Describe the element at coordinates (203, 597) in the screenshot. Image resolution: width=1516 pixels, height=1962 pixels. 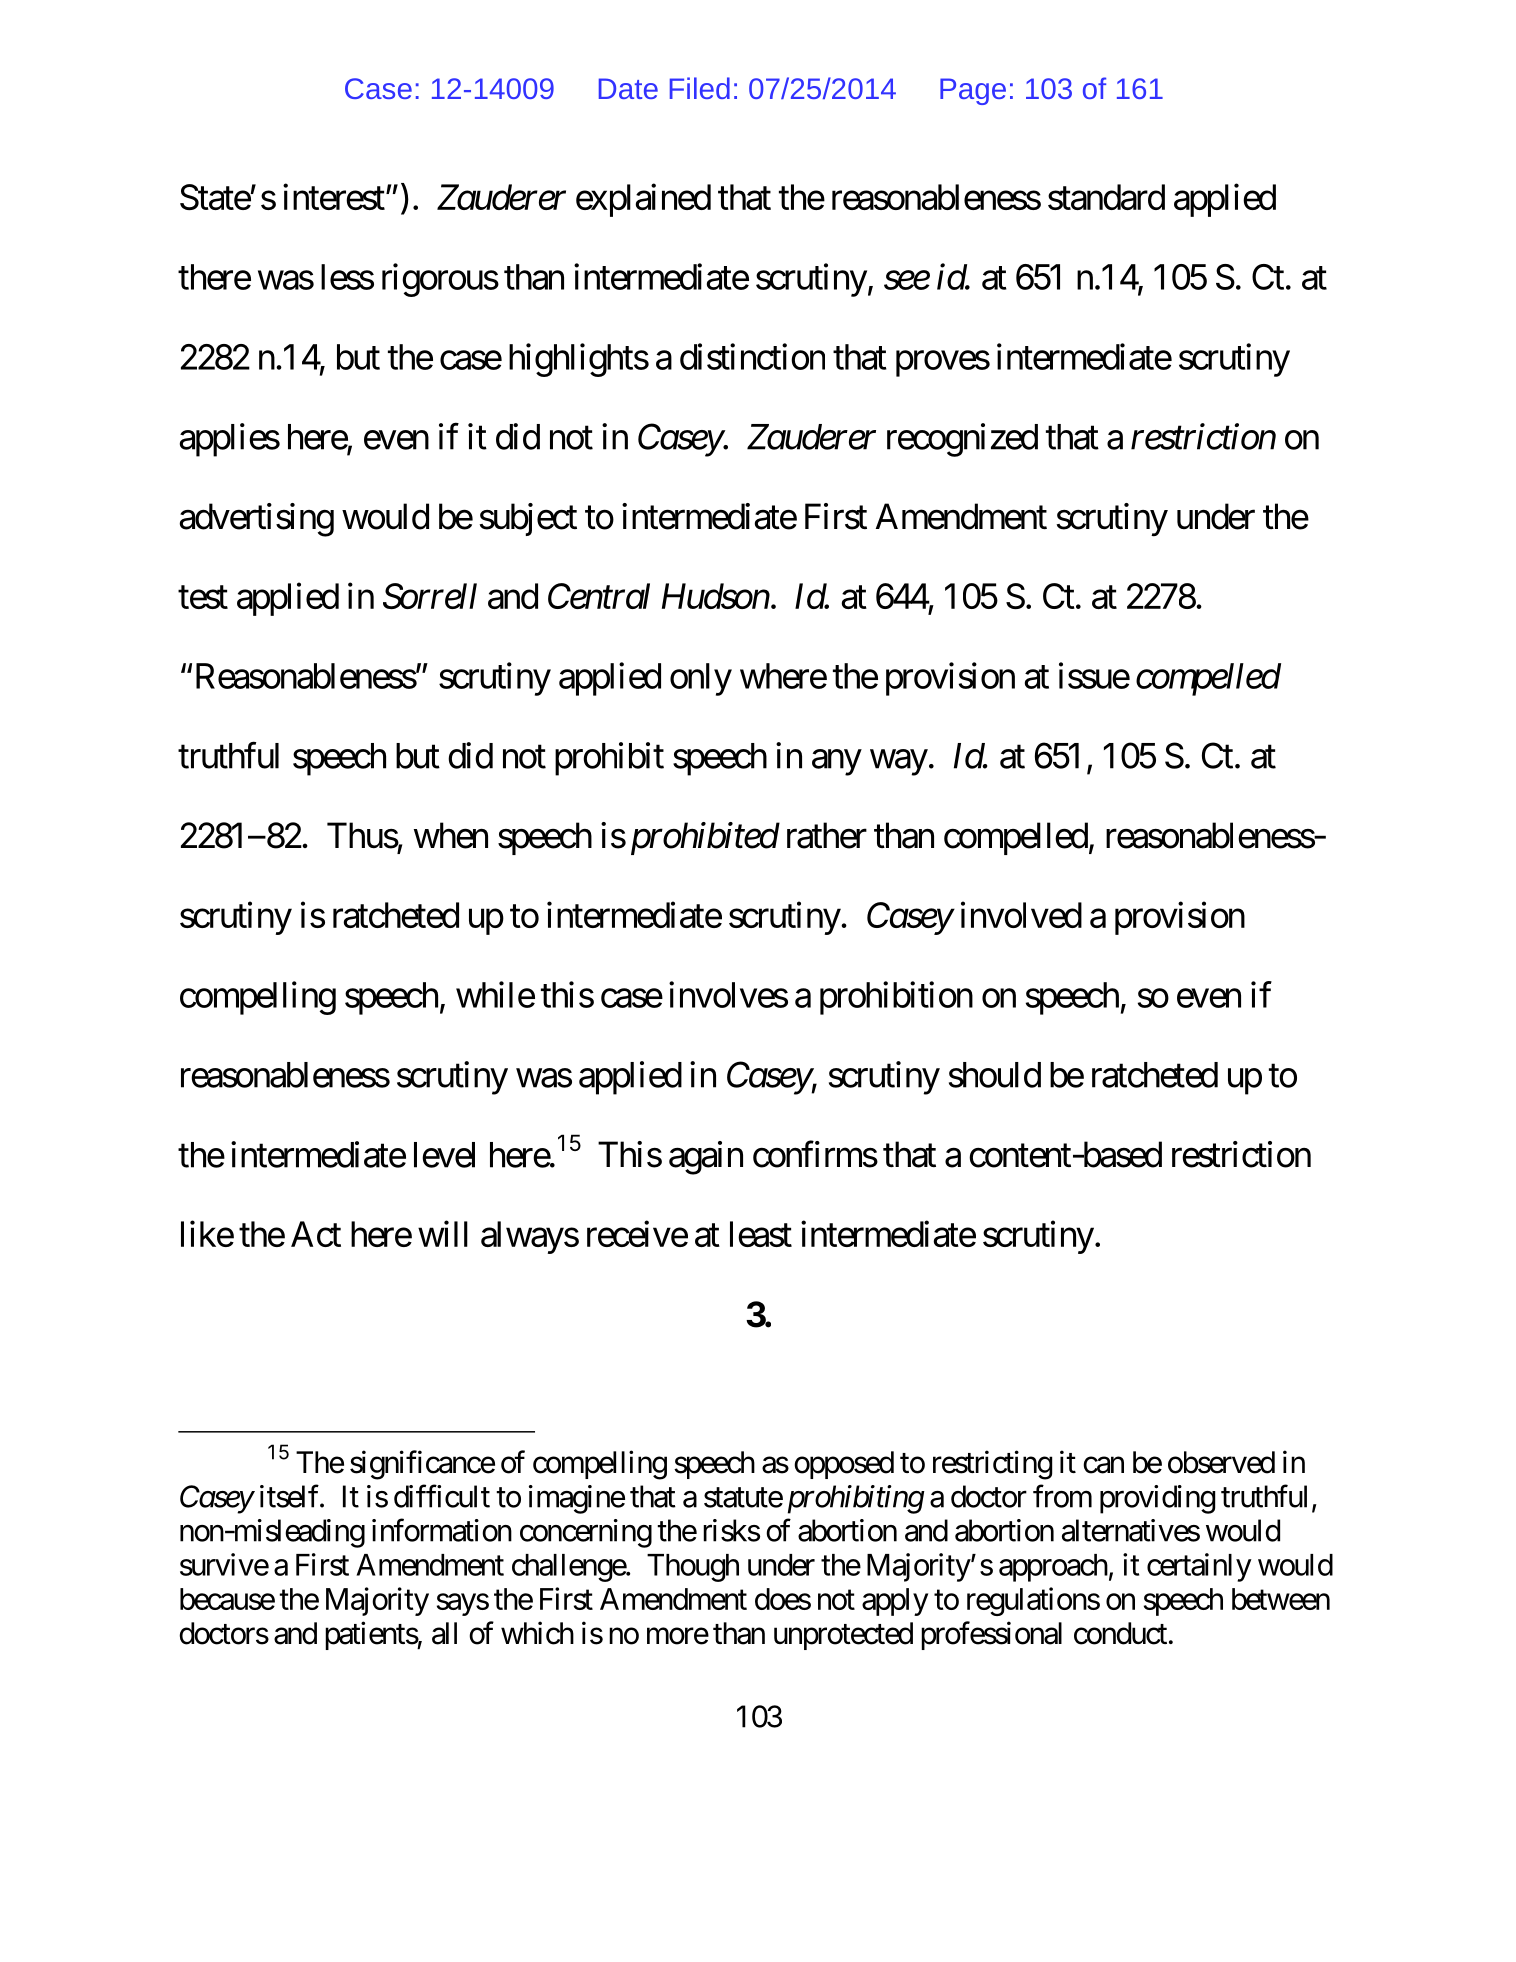
I see `test` at that location.
